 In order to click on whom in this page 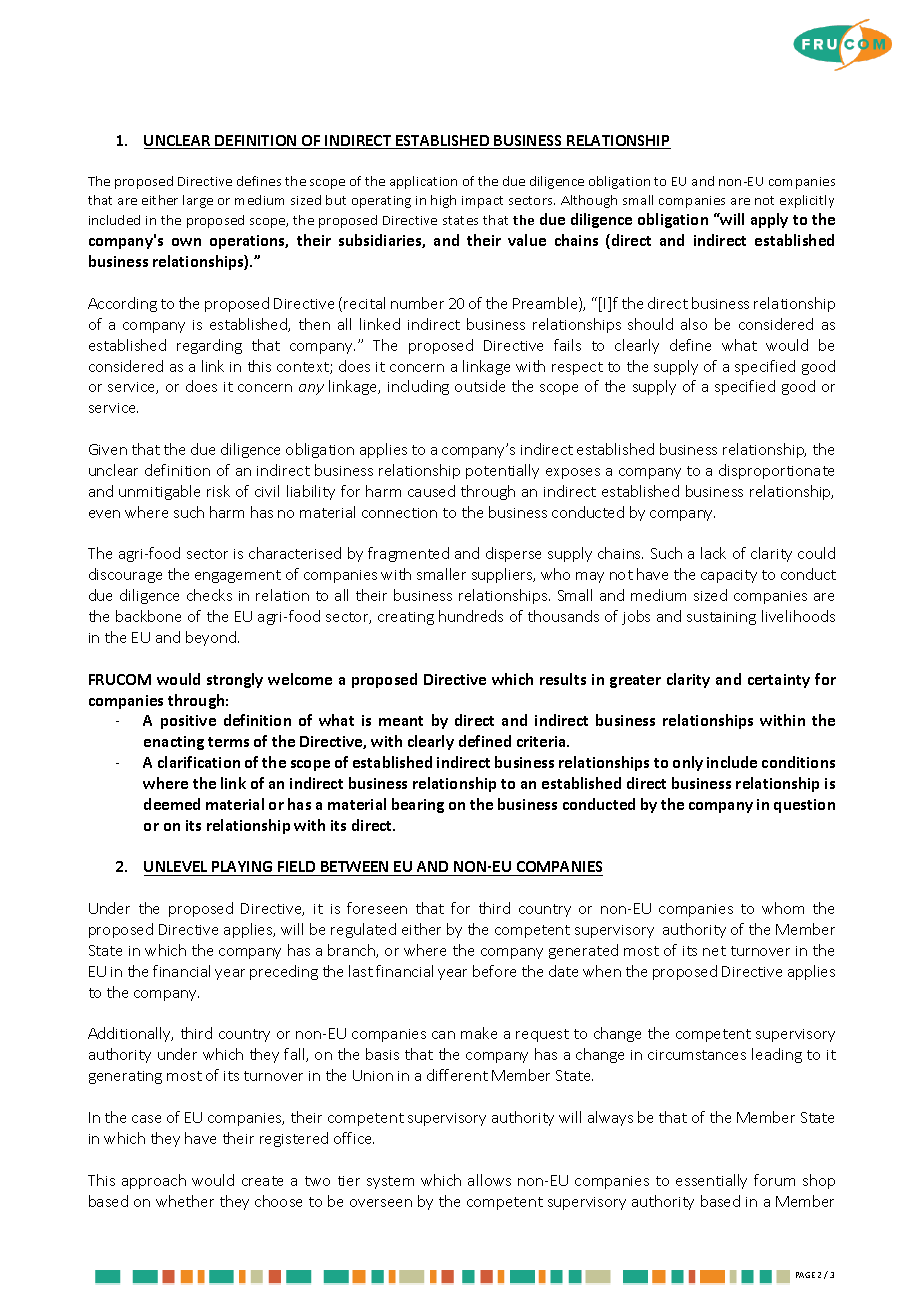, I will do `click(783, 908)`.
